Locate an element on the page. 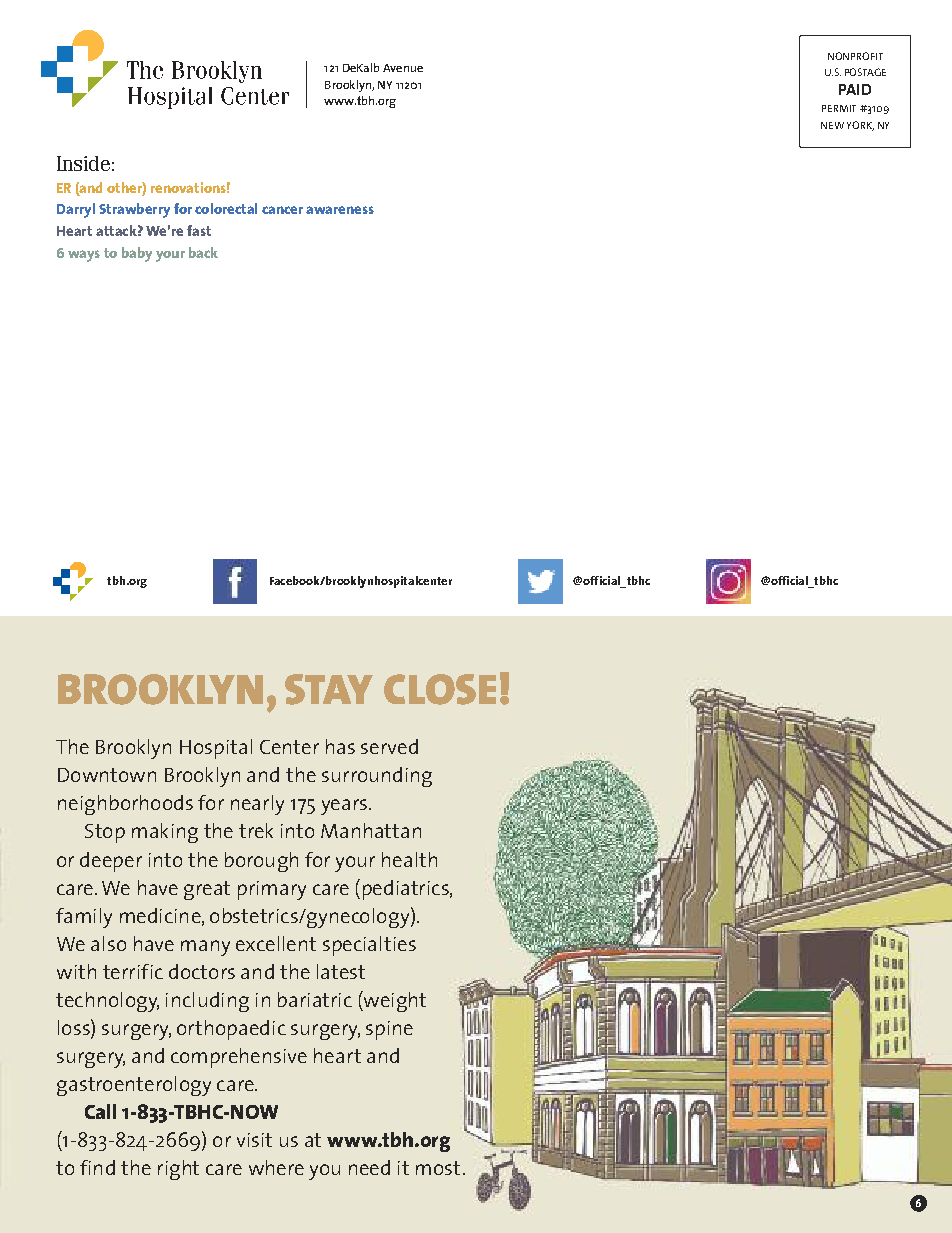 This page has height=1233, width=952. baby is located at coordinates (137, 254).
